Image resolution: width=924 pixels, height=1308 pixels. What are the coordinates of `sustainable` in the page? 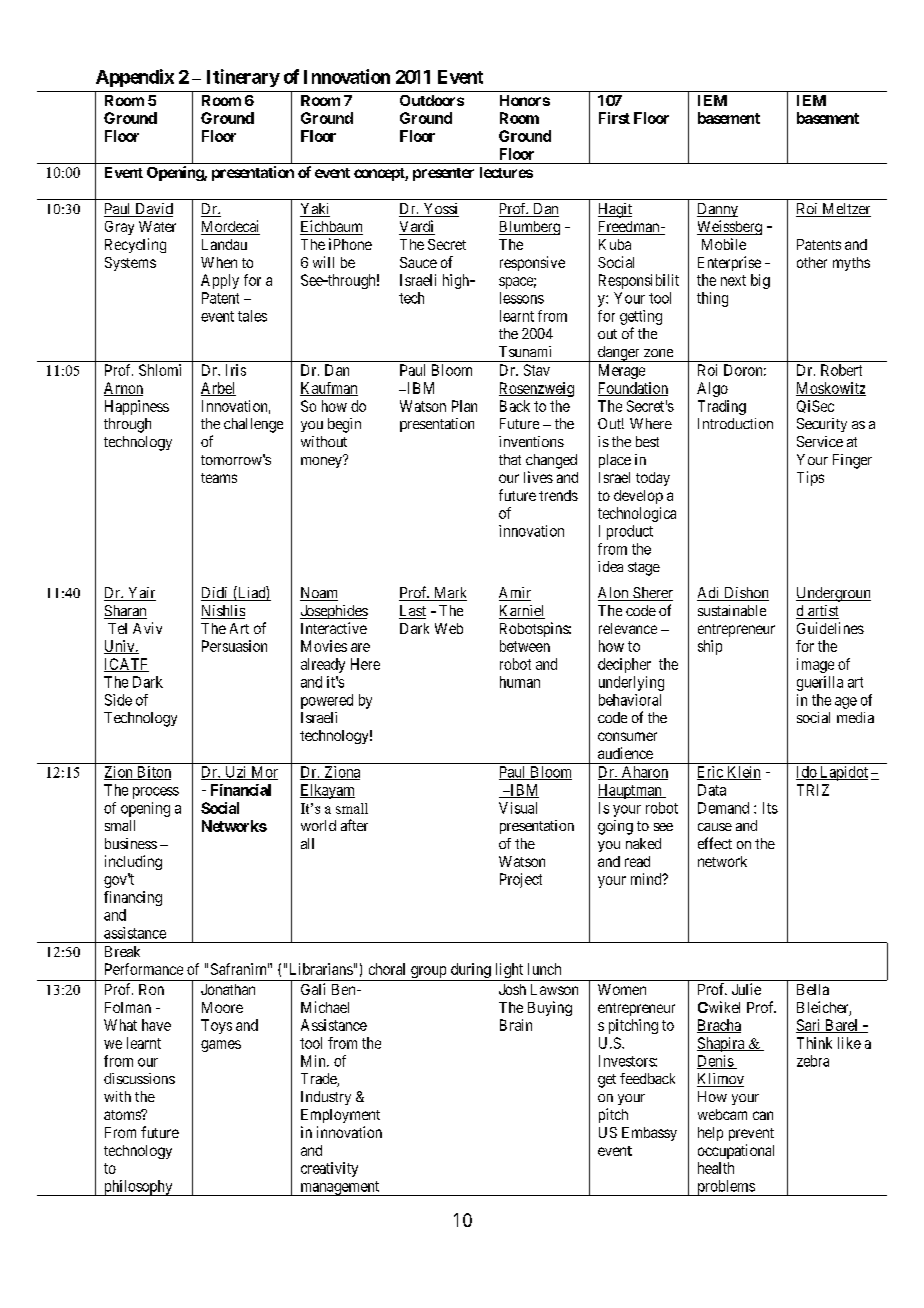 It's located at (732, 610).
